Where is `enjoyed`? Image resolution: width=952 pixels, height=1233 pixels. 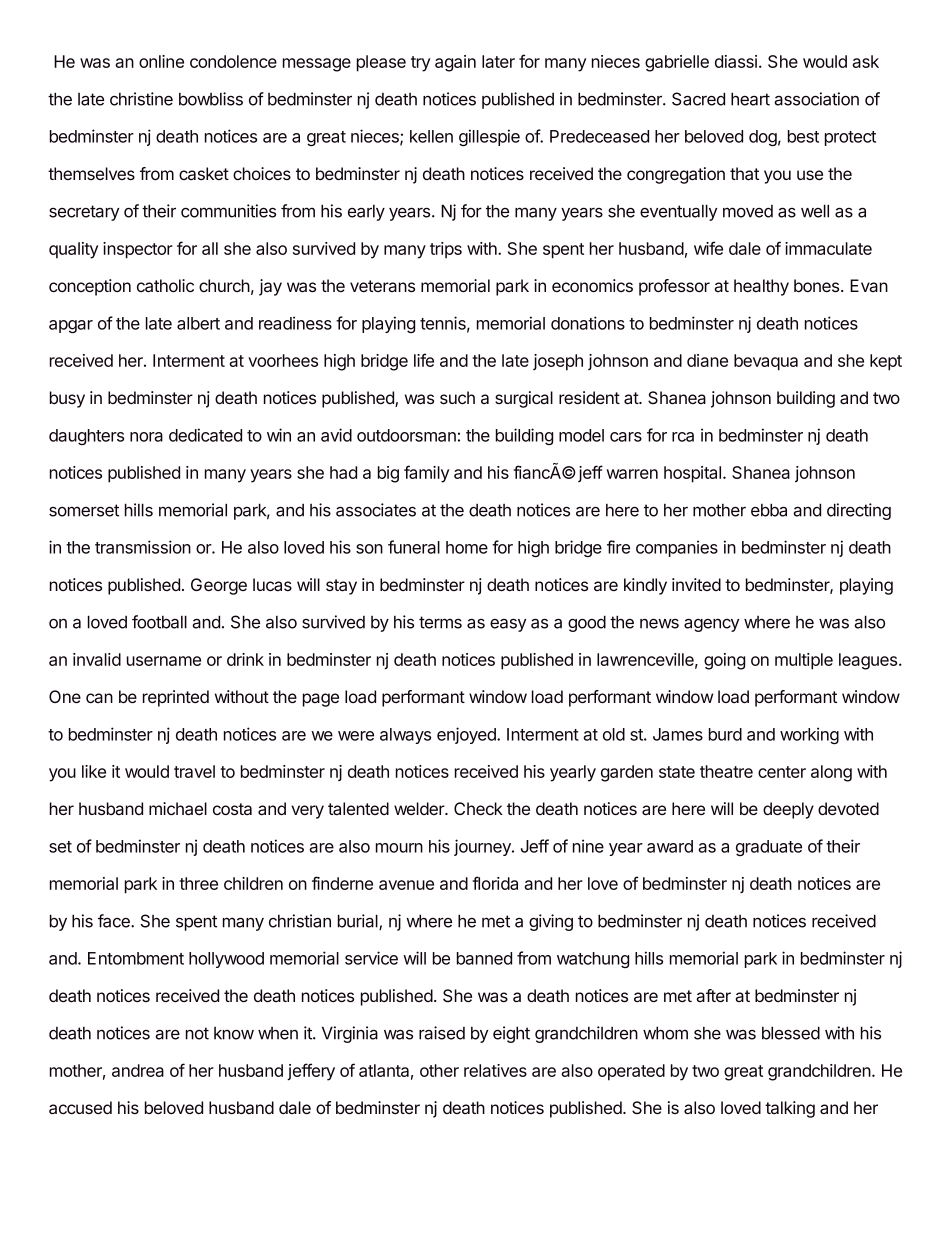 enjoyed is located at coordinates (467, 735).
